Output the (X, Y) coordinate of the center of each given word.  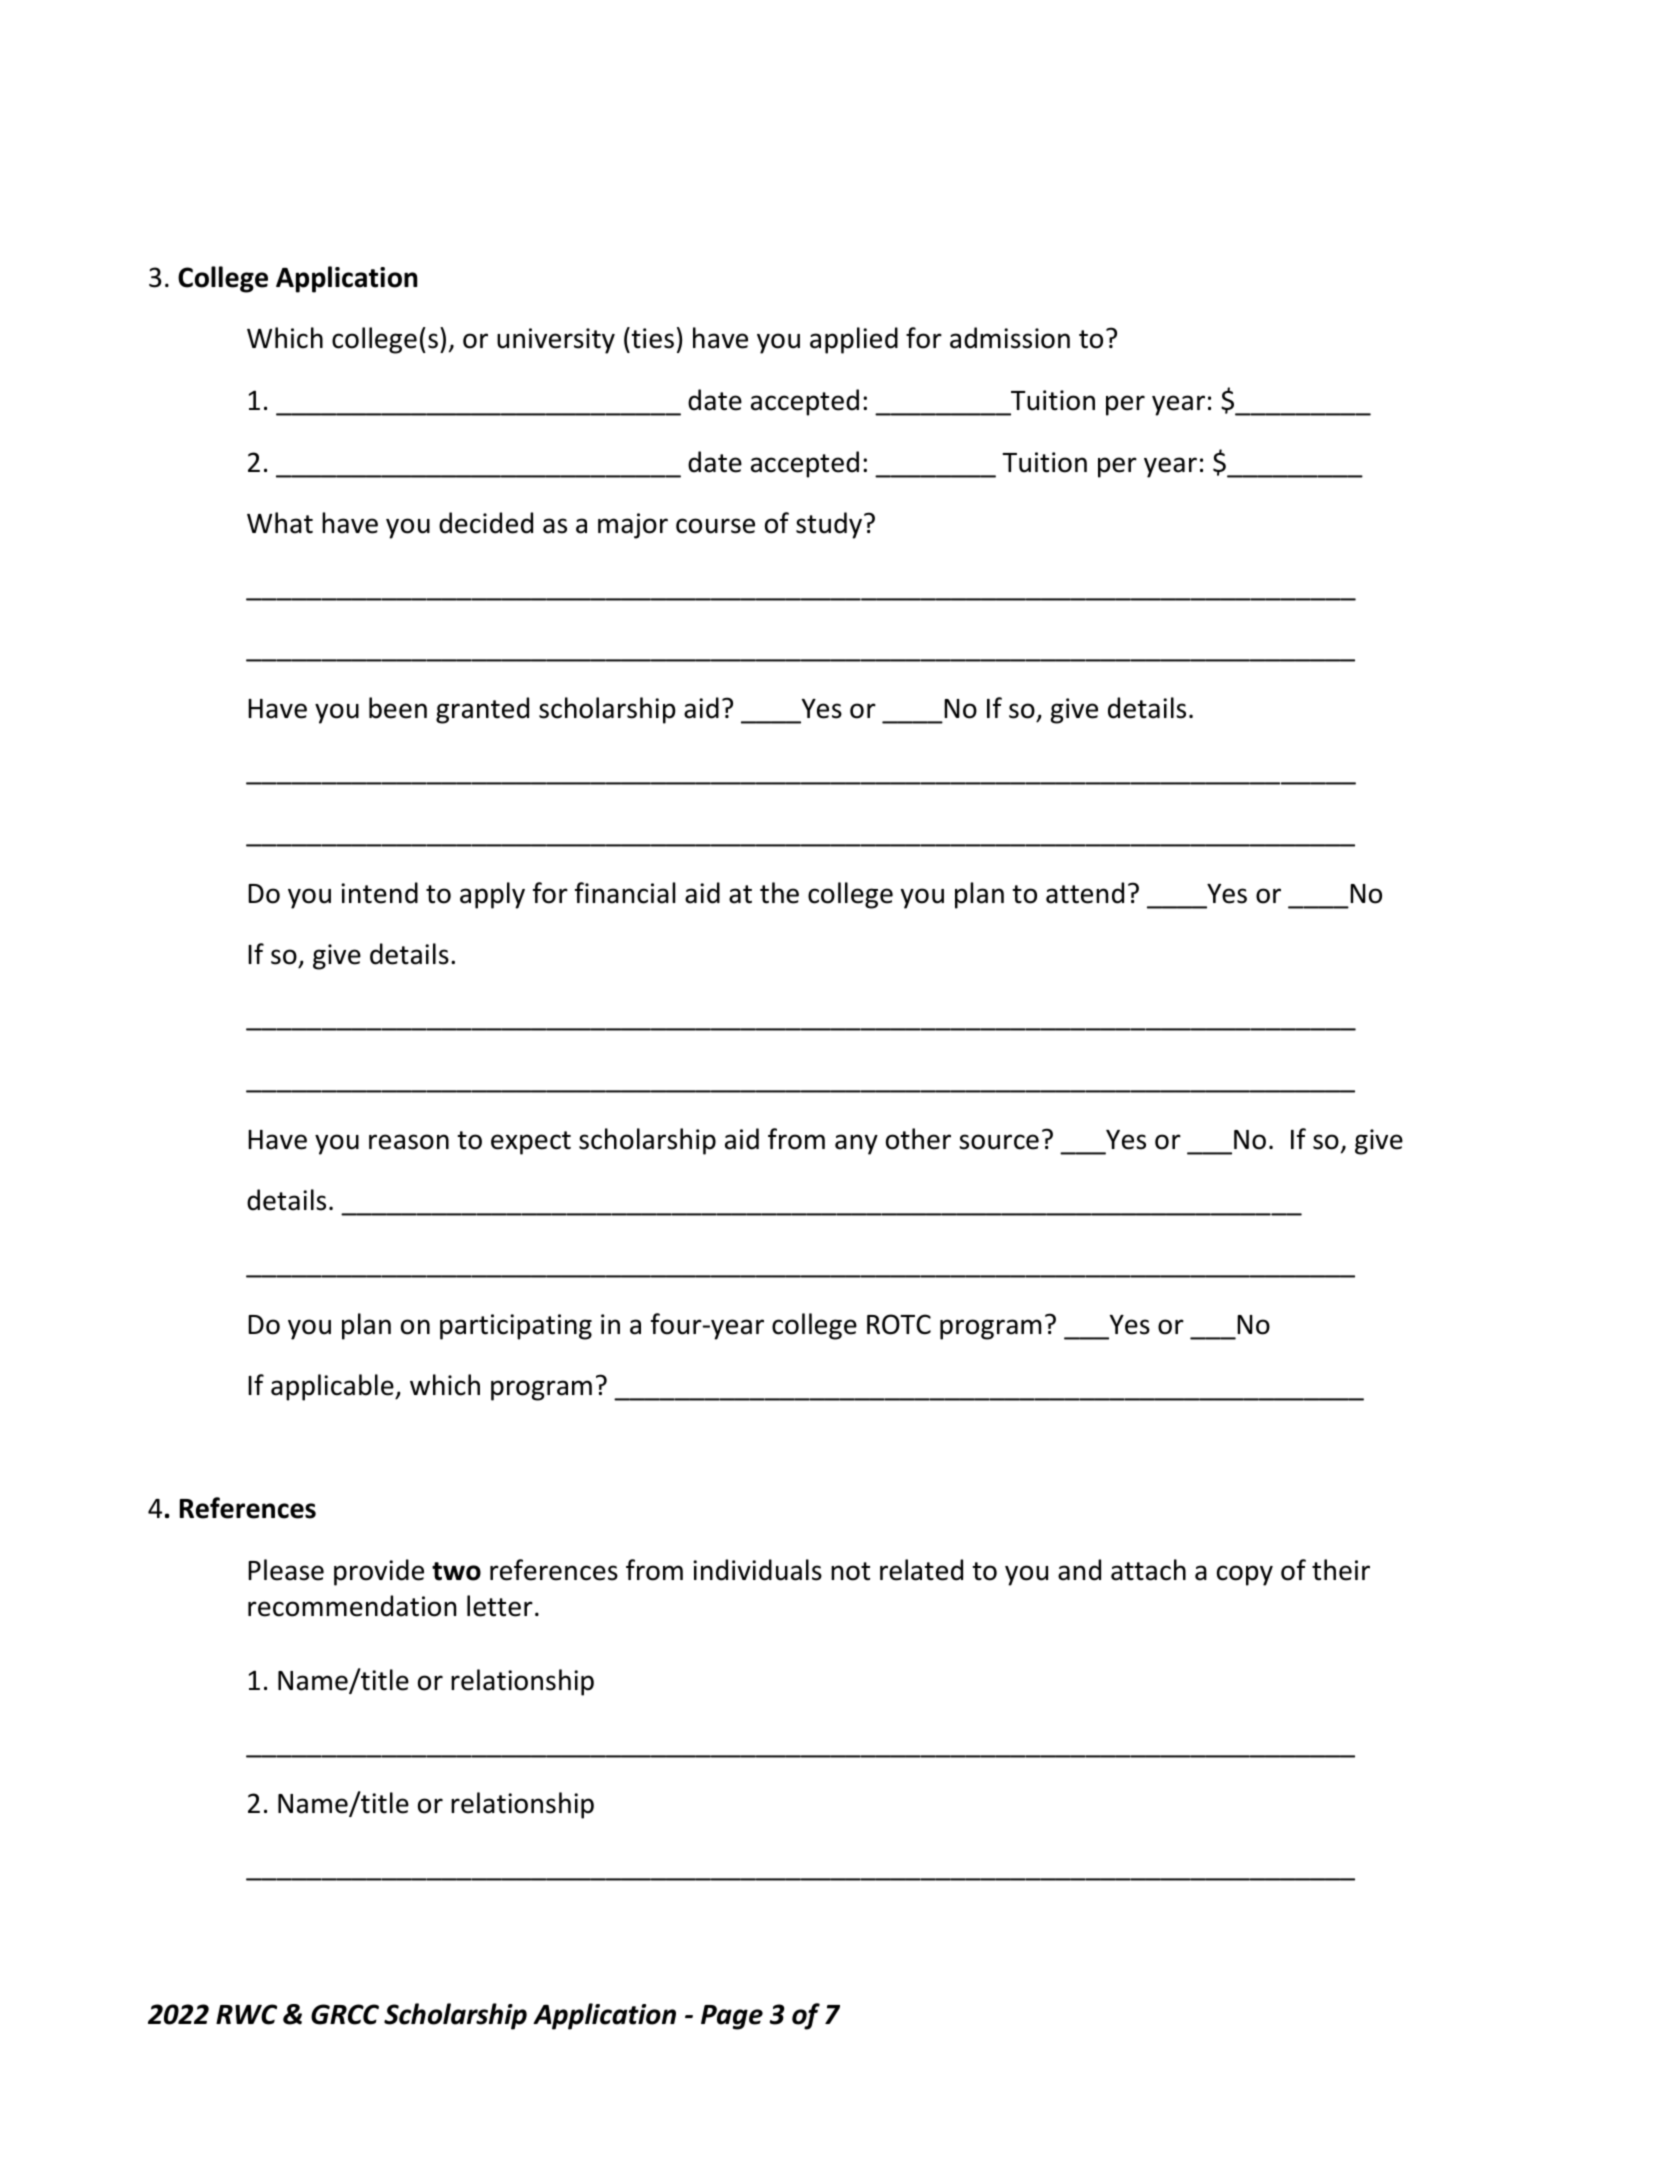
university (556, 341)
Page (732, 2017)
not (850, 1571)
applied (854, 340)
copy (1245, 1575)
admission (1010, 338)
